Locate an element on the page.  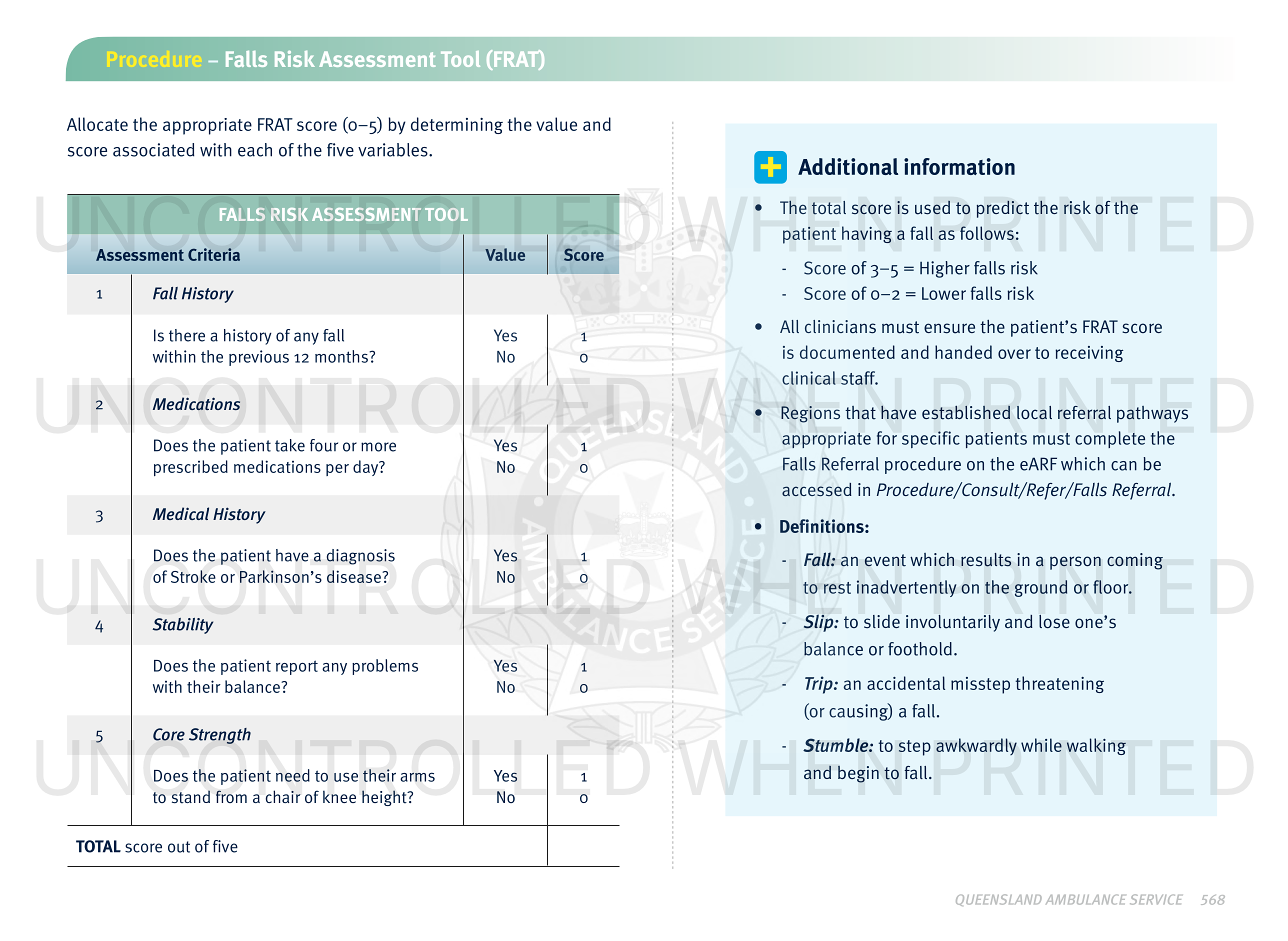
information is located at coordinates (959, 166).
